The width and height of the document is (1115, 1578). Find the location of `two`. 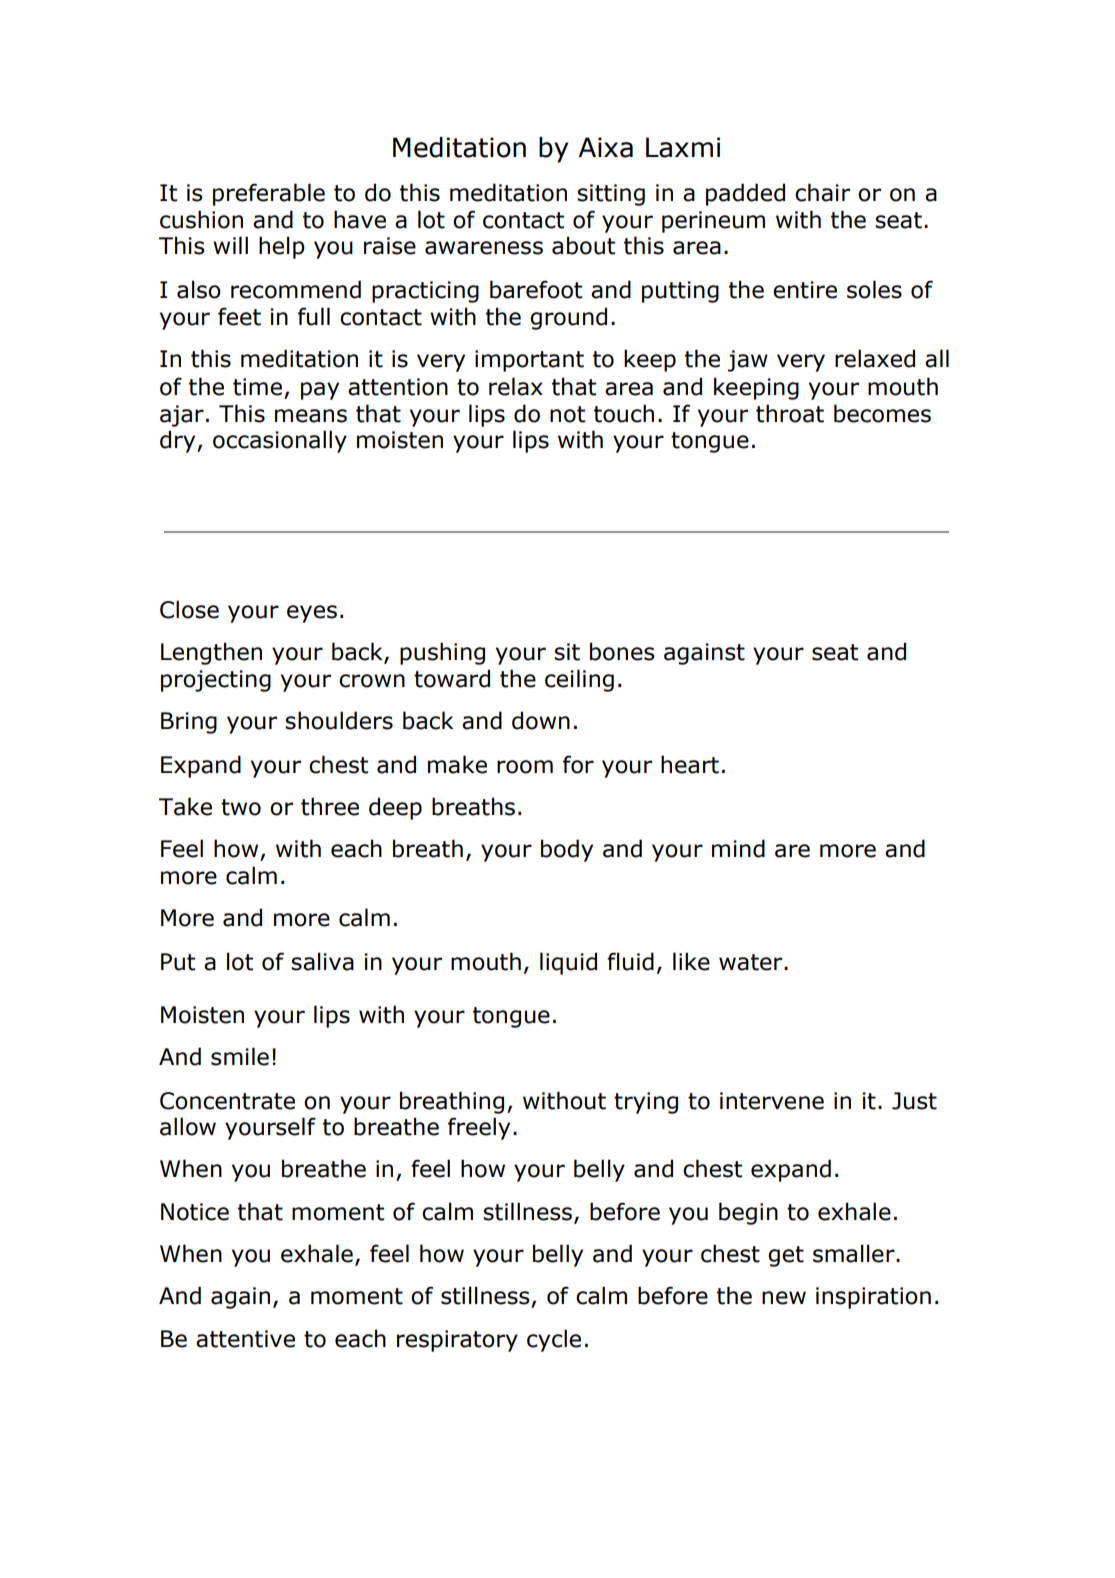

two is located at coordinates (241, 807).
